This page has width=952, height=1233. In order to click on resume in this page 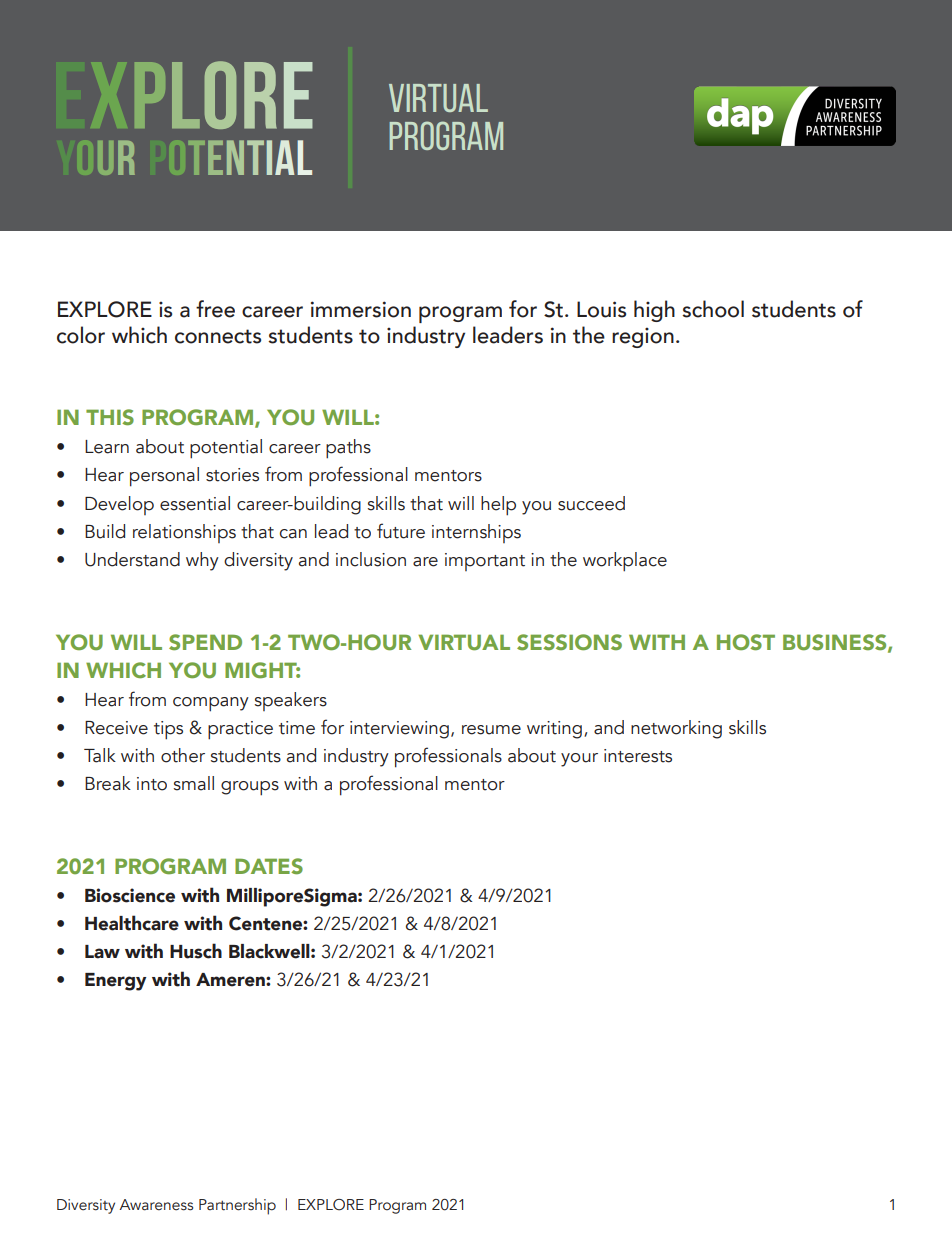, I will do `click(491, 730)`.
